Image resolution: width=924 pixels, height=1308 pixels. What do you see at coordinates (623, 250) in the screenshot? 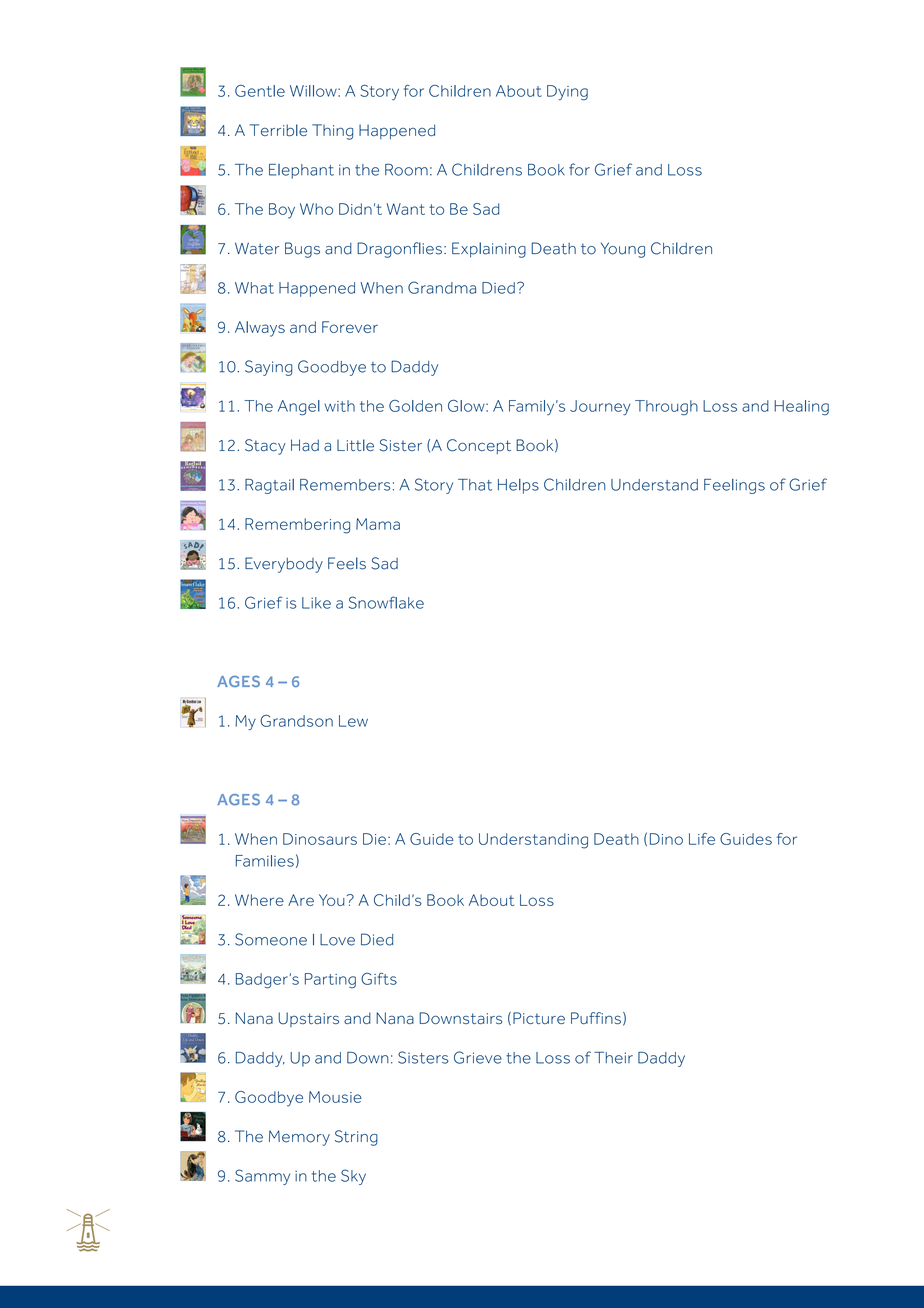
I see `Young` at bounding box center [623, 250].
